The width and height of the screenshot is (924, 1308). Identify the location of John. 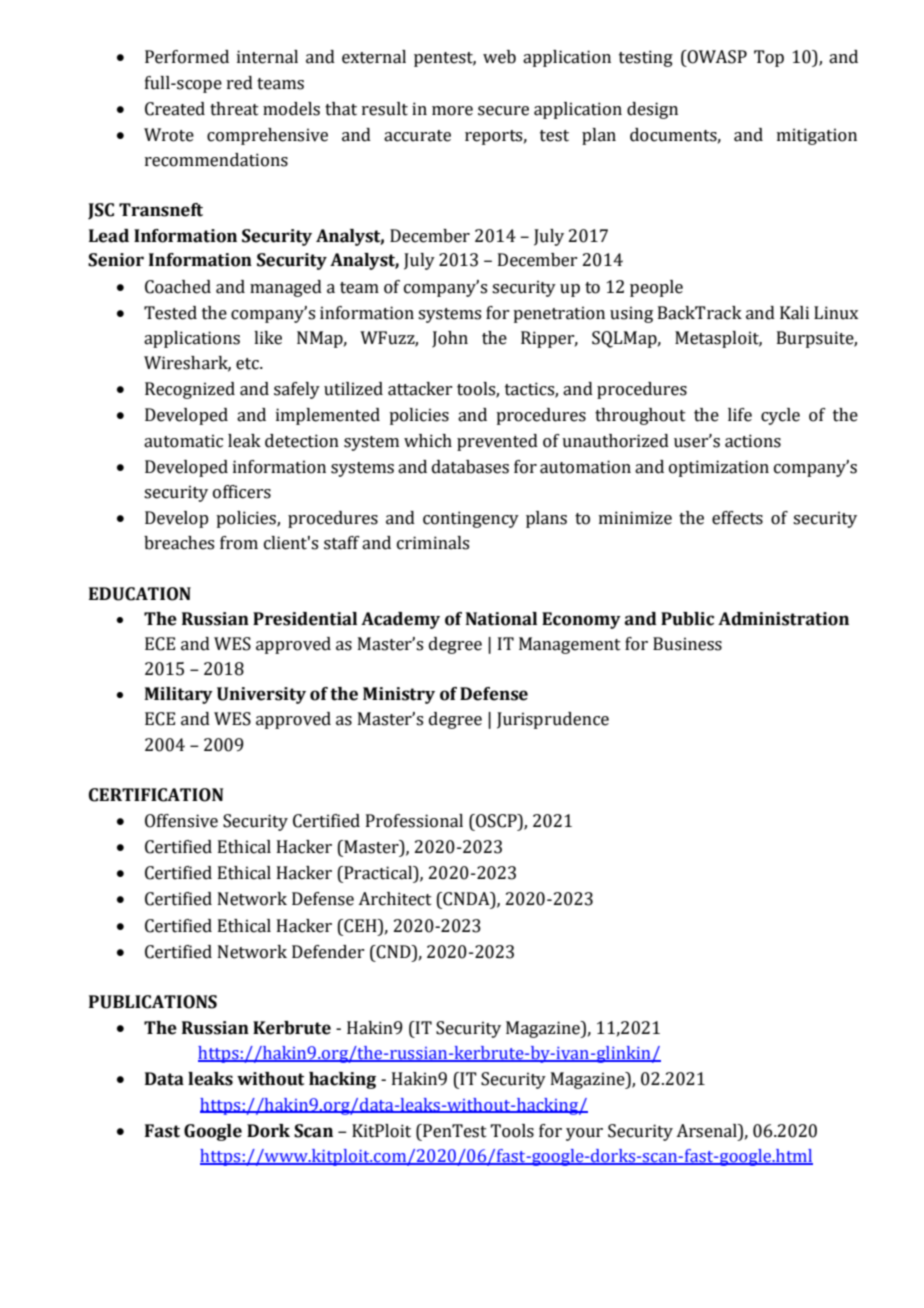
(450, 339).
